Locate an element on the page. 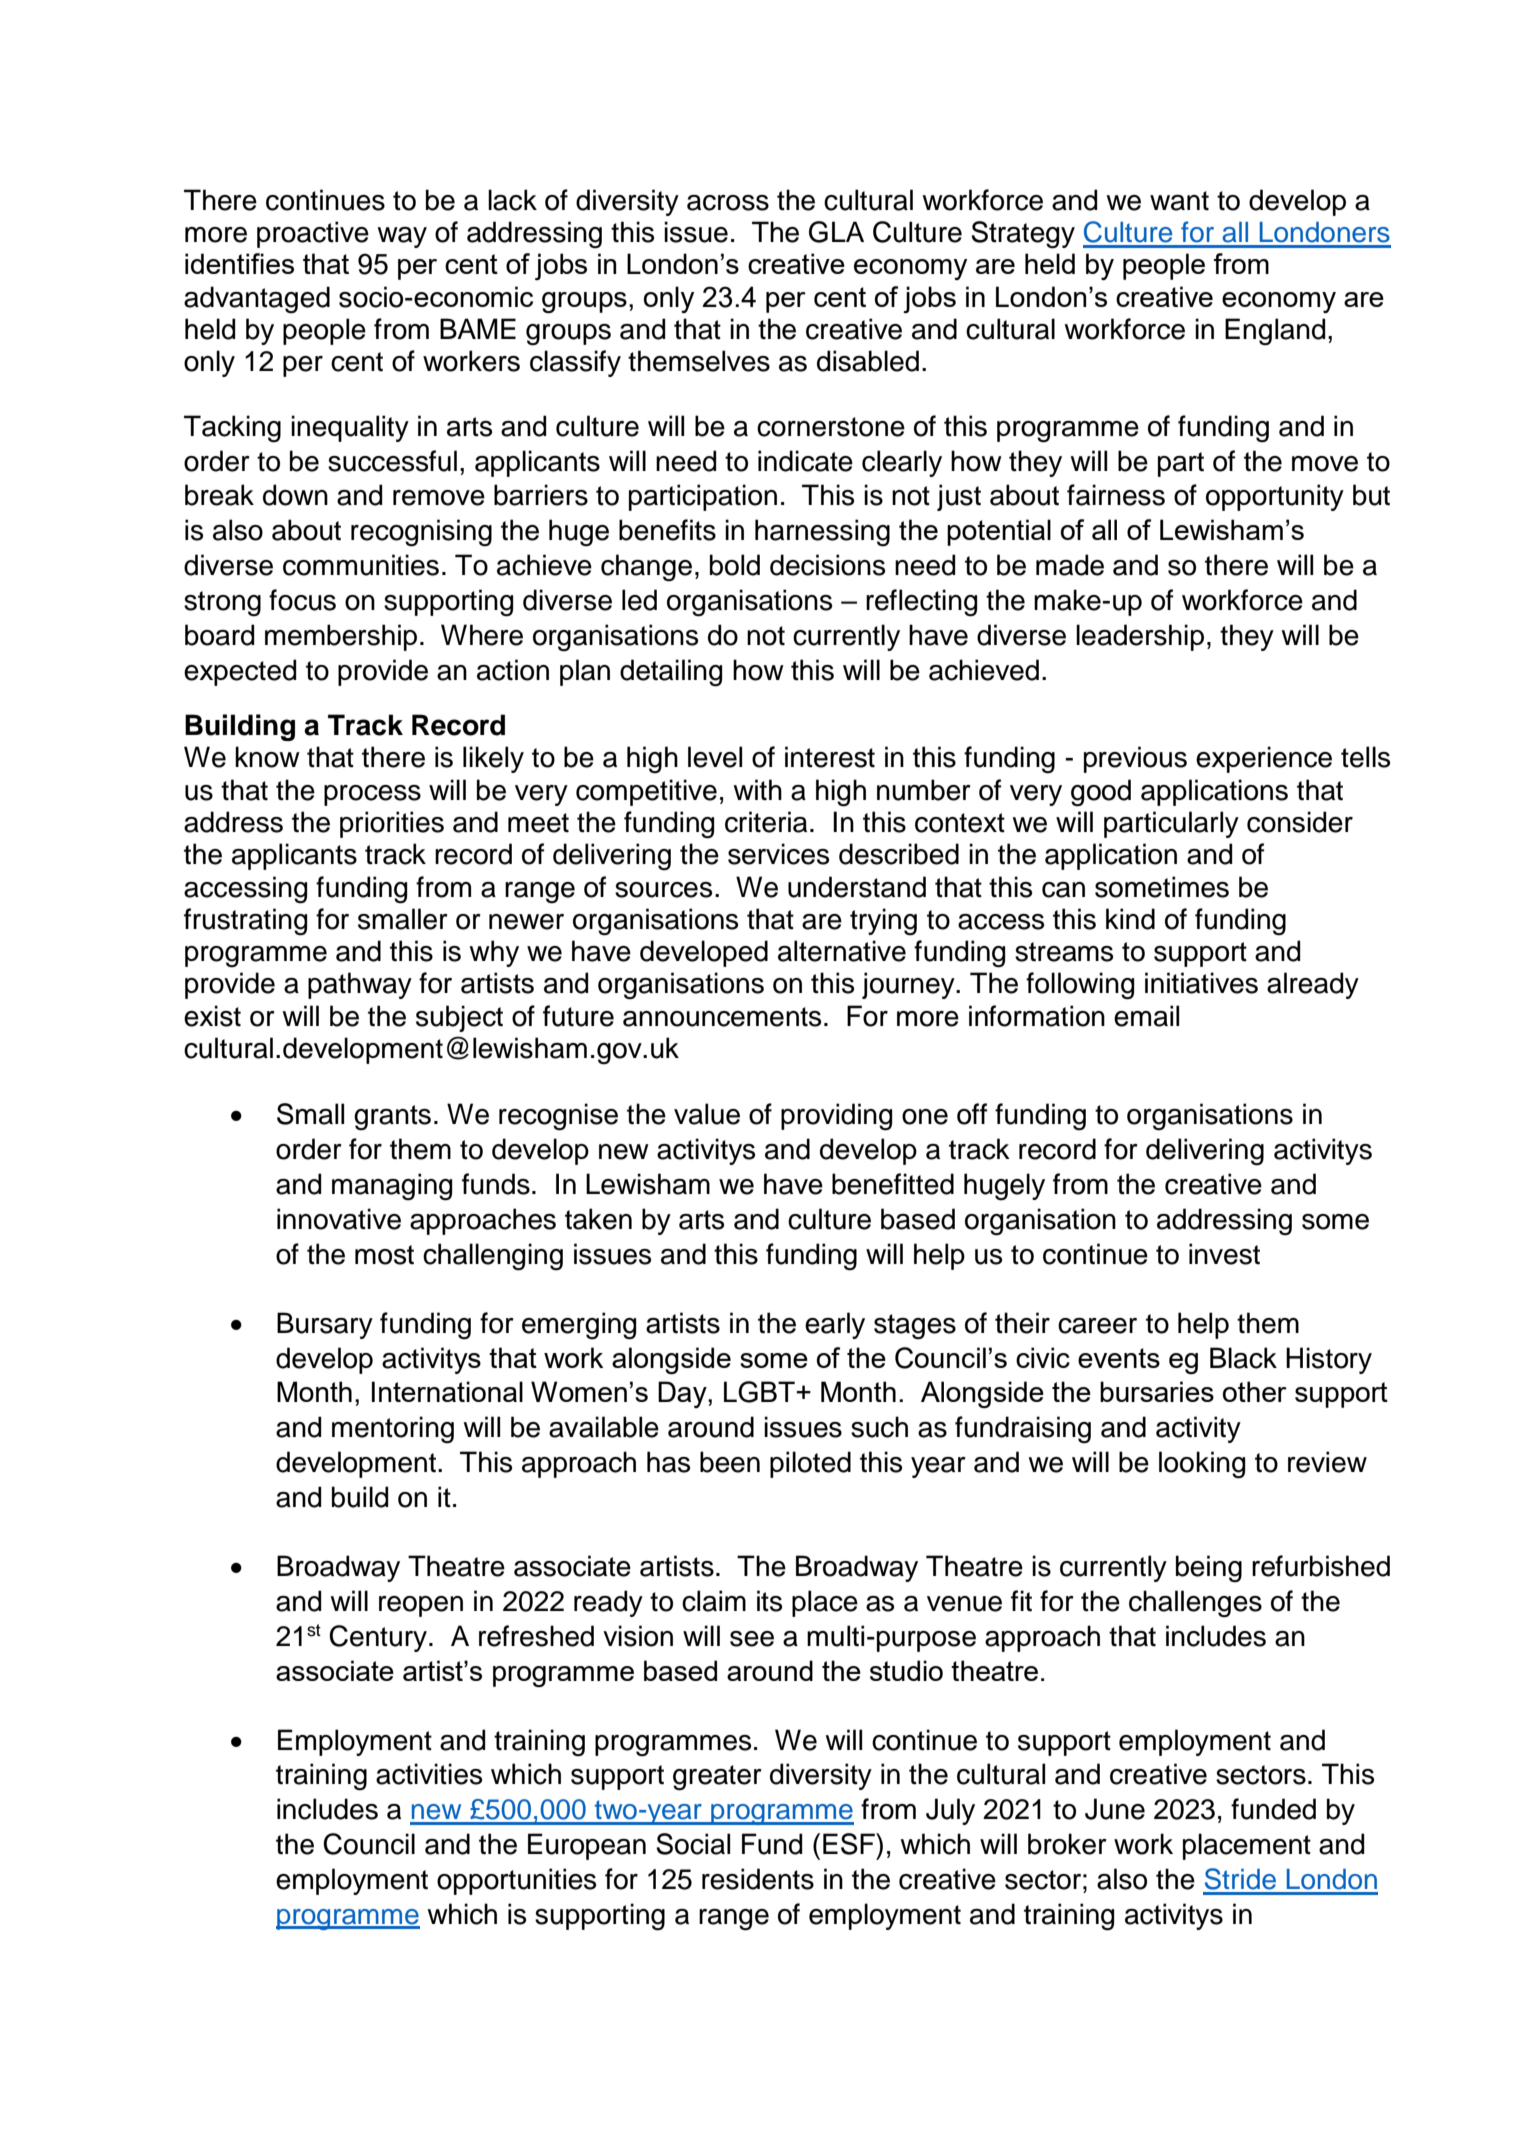  ESF is located at coordinates (850, 1844).
